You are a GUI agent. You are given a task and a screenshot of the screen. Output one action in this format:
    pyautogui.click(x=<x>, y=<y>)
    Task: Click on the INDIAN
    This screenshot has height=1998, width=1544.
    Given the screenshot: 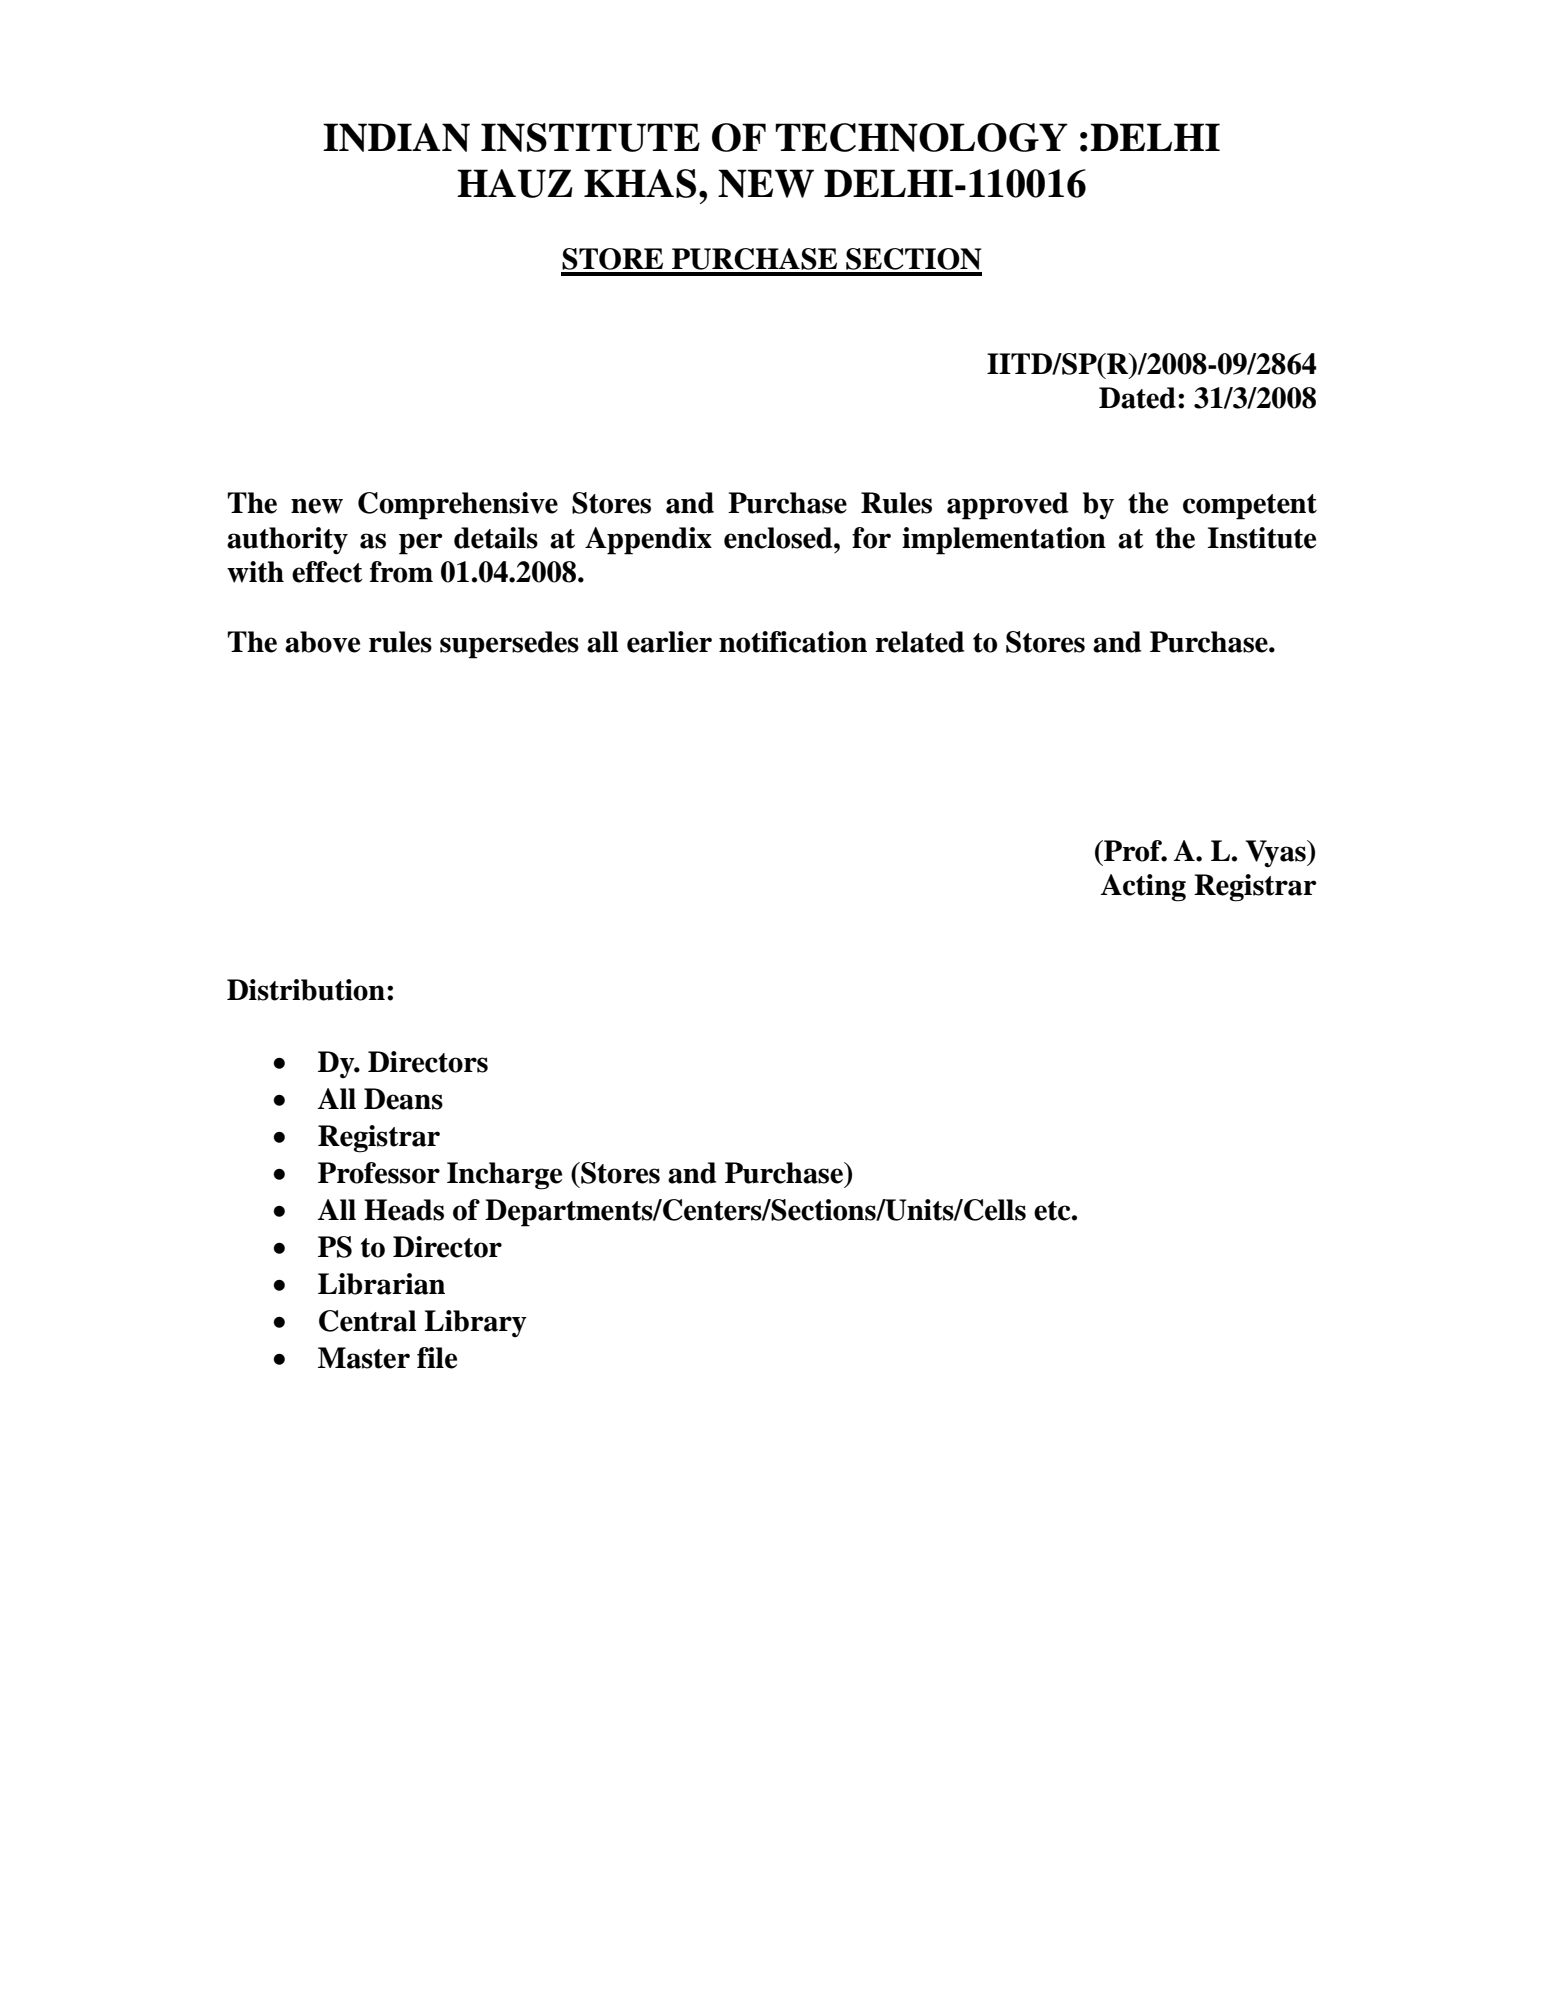 What is the action you would take?
    pyautogui.click(x=396, y=137)
